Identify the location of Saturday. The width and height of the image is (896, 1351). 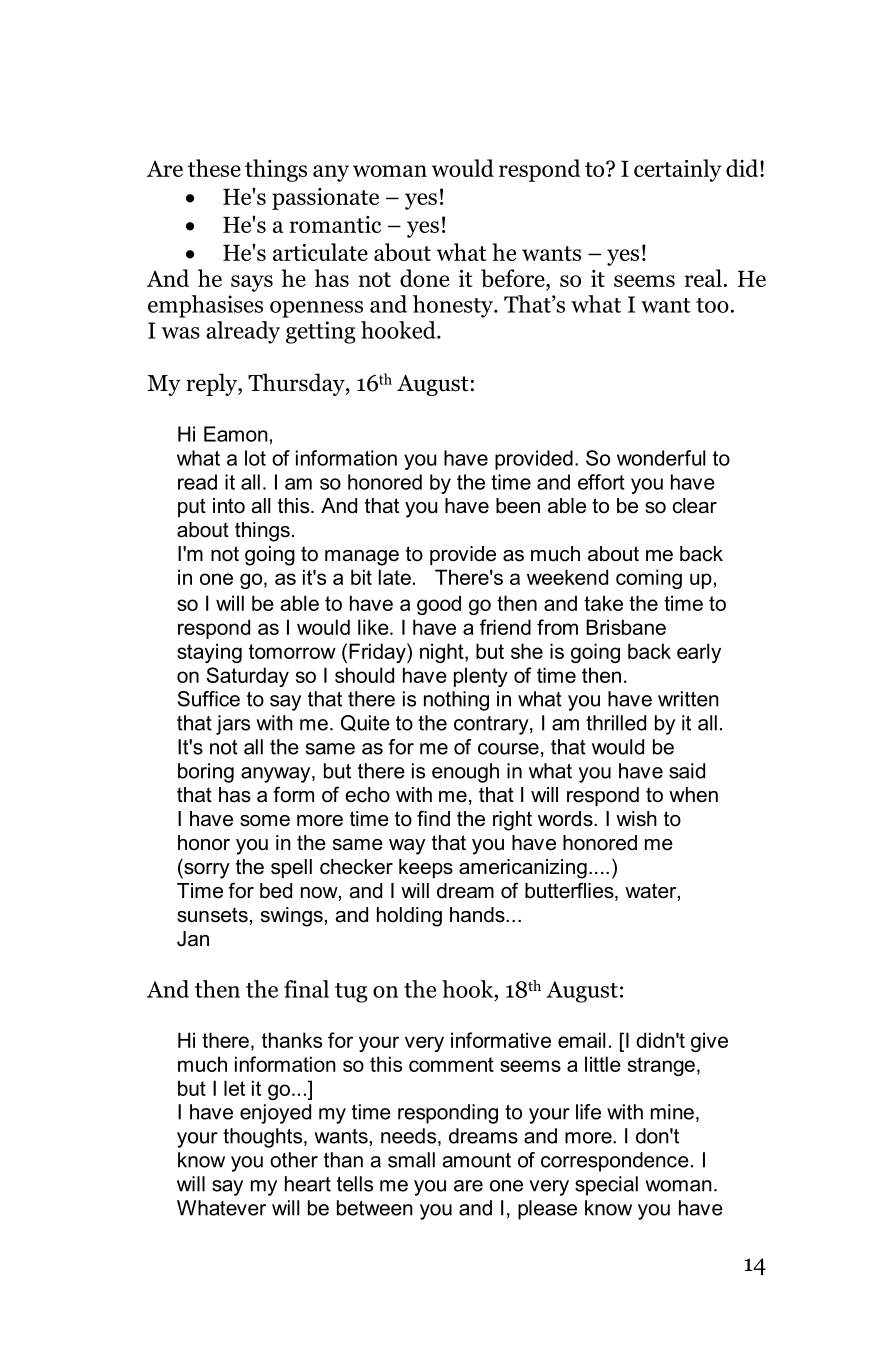
(247, 677).
